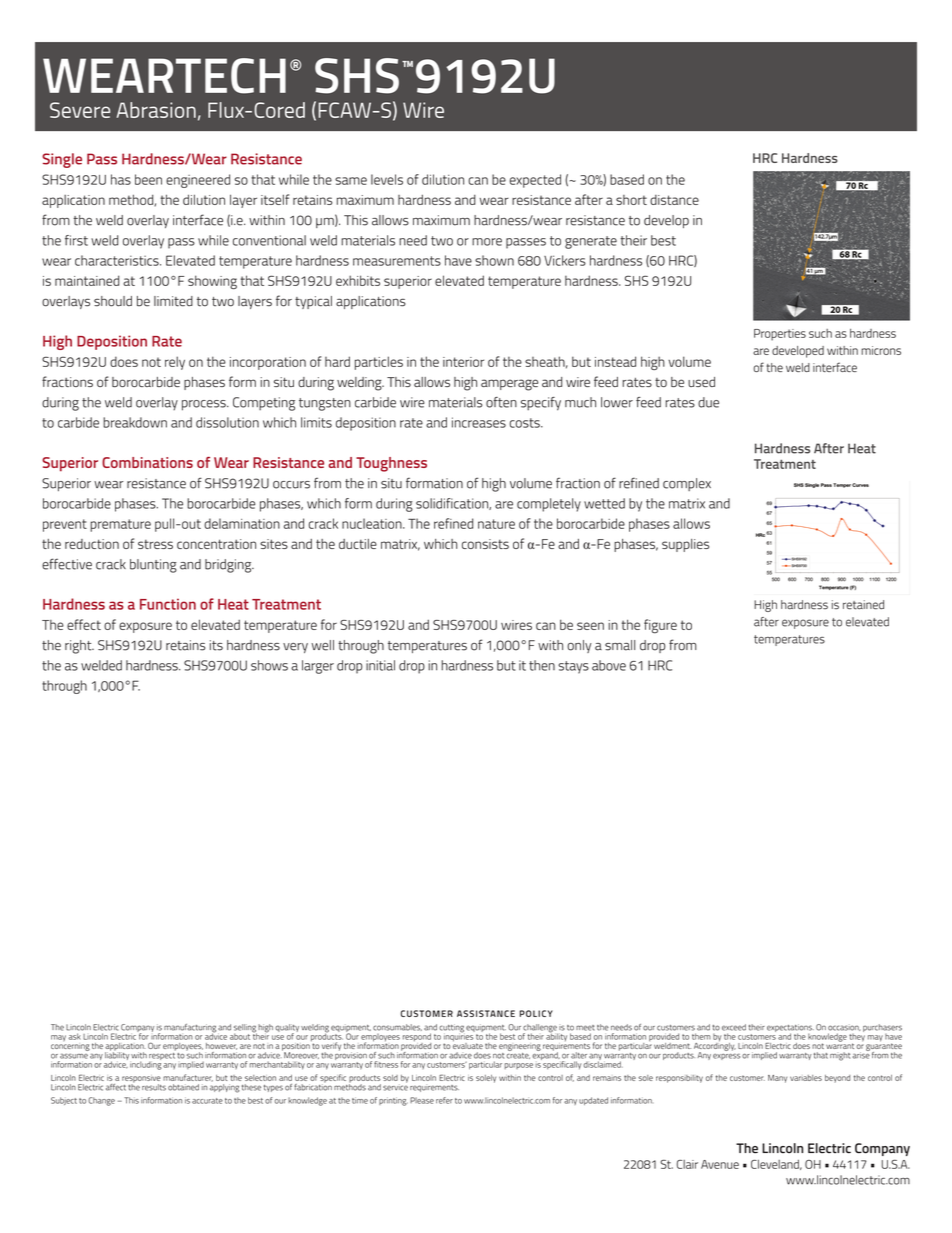 This screenshot has width=952, height=1233. I want to click on often, so click(501, 402).
